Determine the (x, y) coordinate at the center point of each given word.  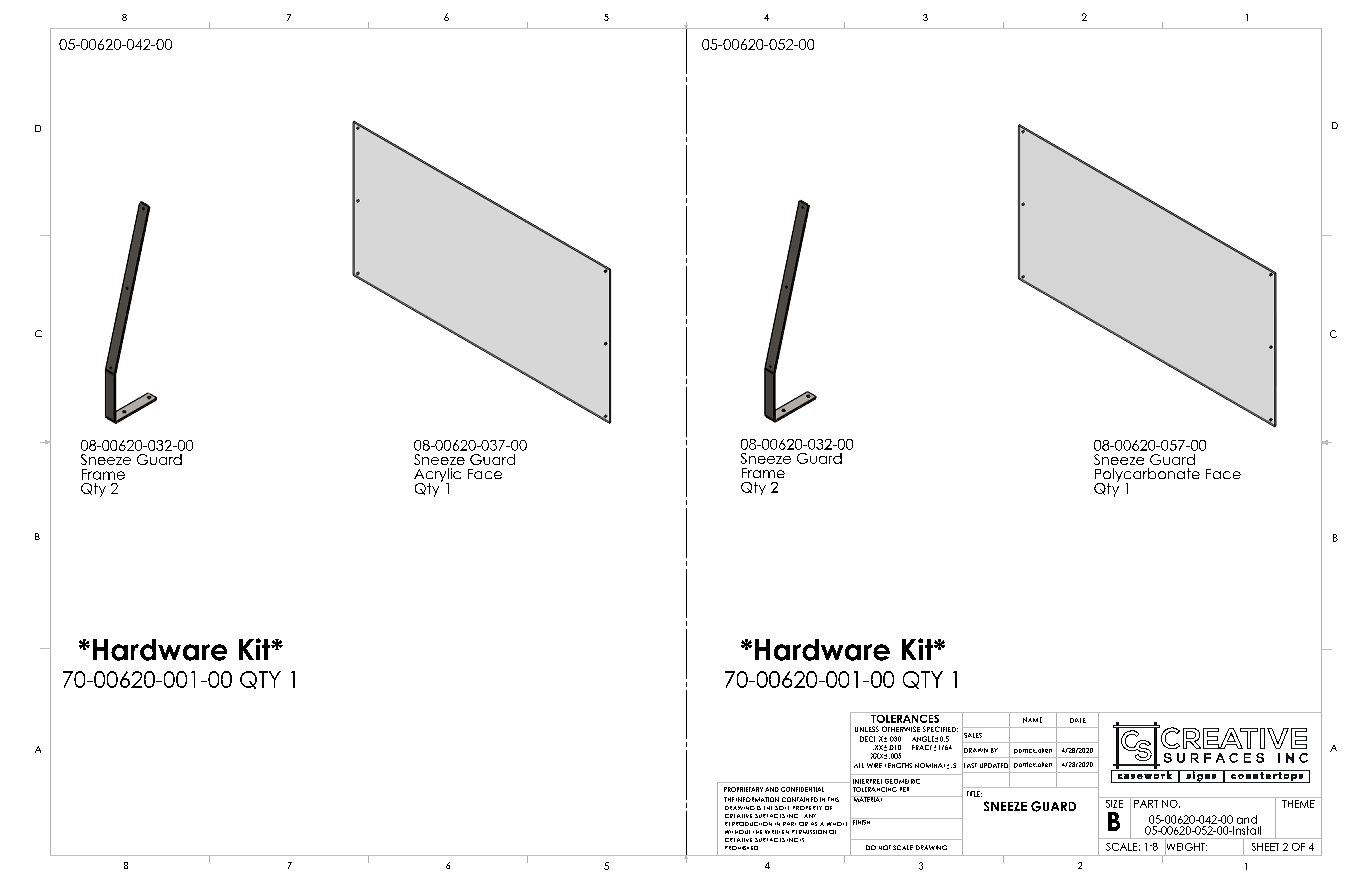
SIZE (1114, 802)
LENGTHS (898, 765)
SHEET (1265, 847)
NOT (885, 847)
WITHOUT (737, 832)
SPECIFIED (940, 729)
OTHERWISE (901, 729)
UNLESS (867, 729)
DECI (867, 739)
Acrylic (437, 476)
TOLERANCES (905, 717)
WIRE (874, 765)
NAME (1032, 720)
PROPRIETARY (743, 789)
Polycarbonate (1147, 476)
